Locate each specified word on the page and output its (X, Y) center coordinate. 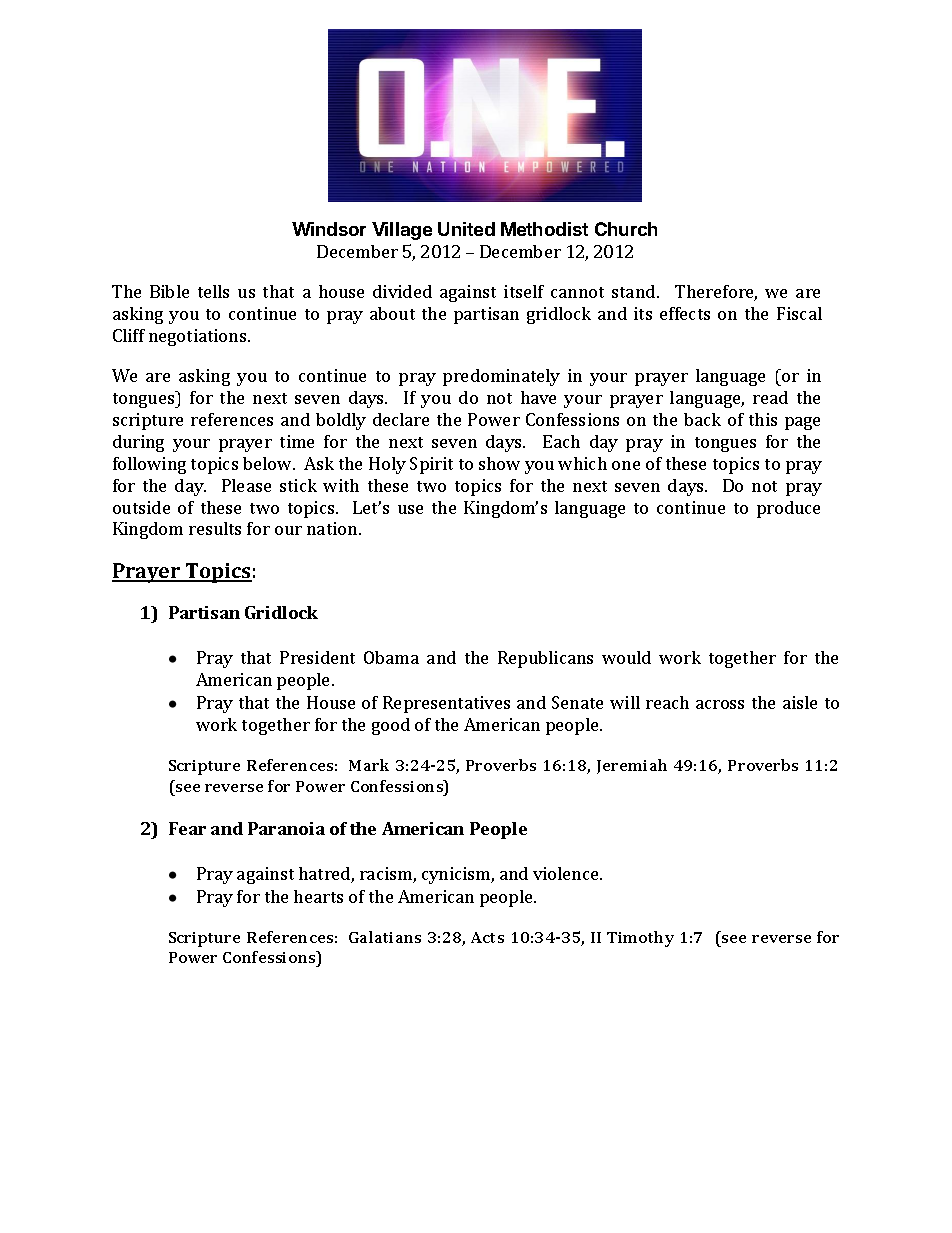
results (215, 528)
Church (626, 229)
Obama (391, 657)
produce (788, 509)
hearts (318, 896)
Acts (487, 937)
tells (213, 291)
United (466, 229)
